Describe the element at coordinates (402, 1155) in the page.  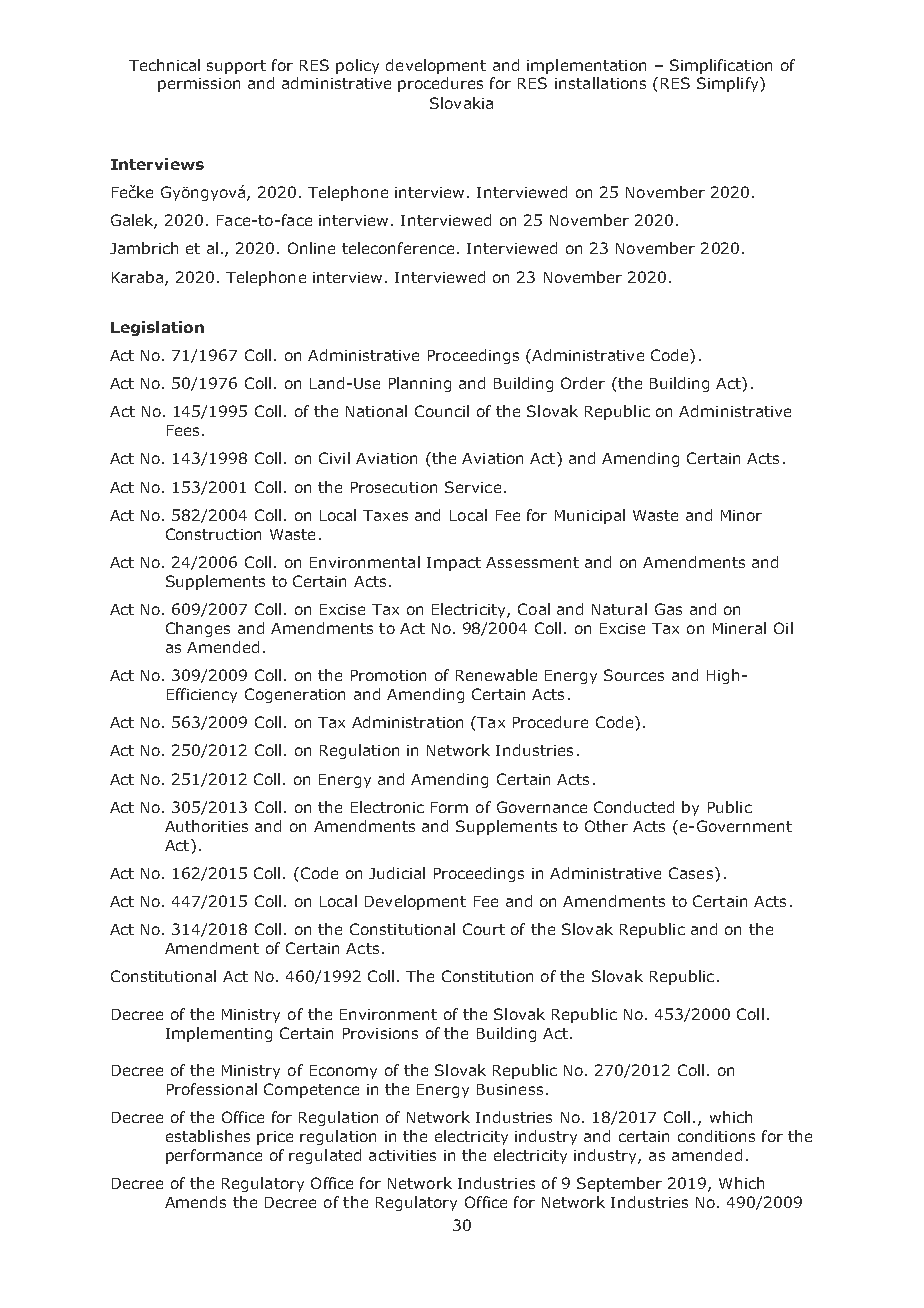
I see `activities` at that location.
